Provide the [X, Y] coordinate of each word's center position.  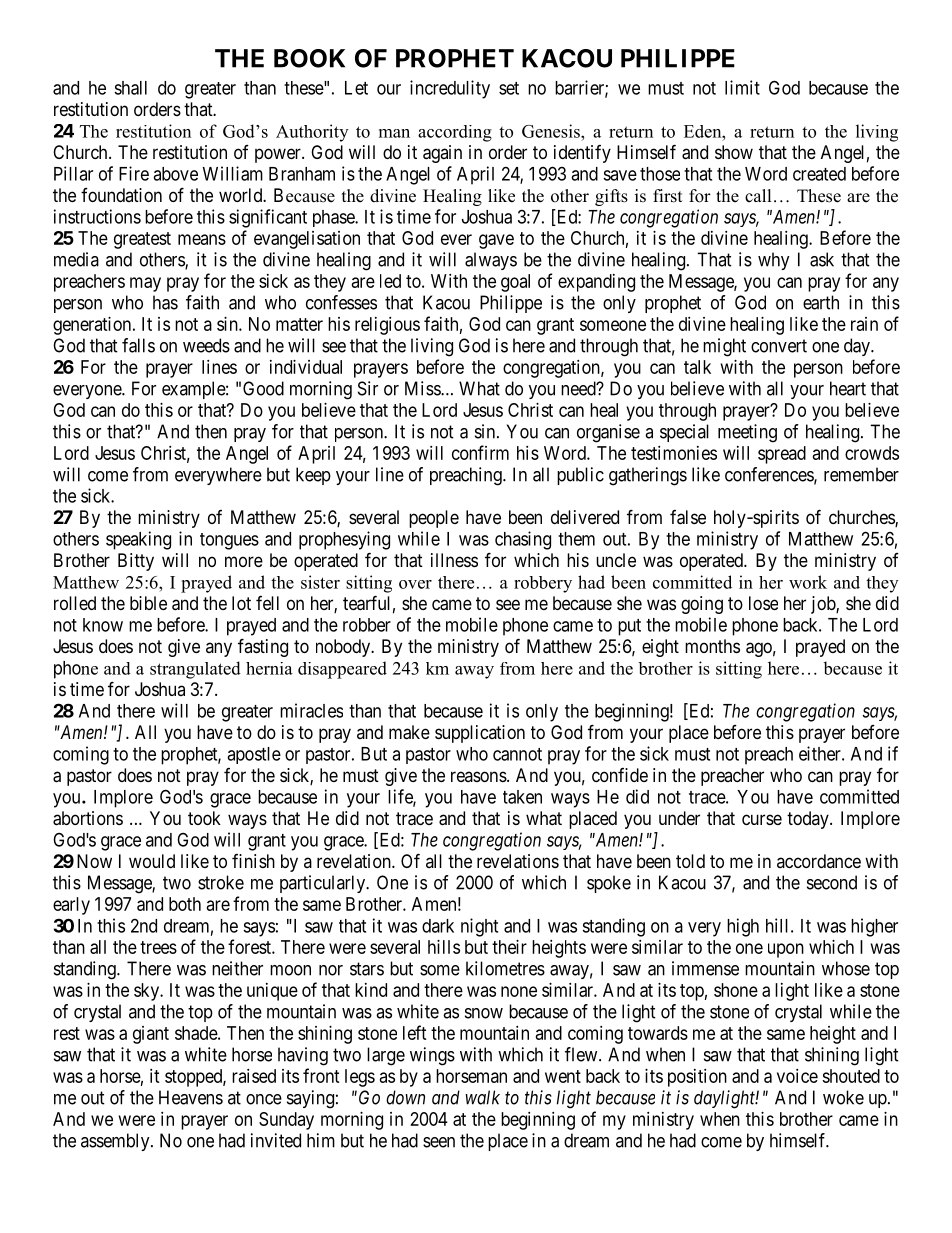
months [712, 646]
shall [130, 88]
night [479, 927]
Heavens [191, 1097]
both [185, 904]
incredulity [450, 89]
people [434, 519]
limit [742, 87]
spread [782, 455]
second [832, 882]
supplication [480, 734]
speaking [138, 540]
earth [821, 302]
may [145, 284]
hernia [269, 668]
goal [515, 283]
